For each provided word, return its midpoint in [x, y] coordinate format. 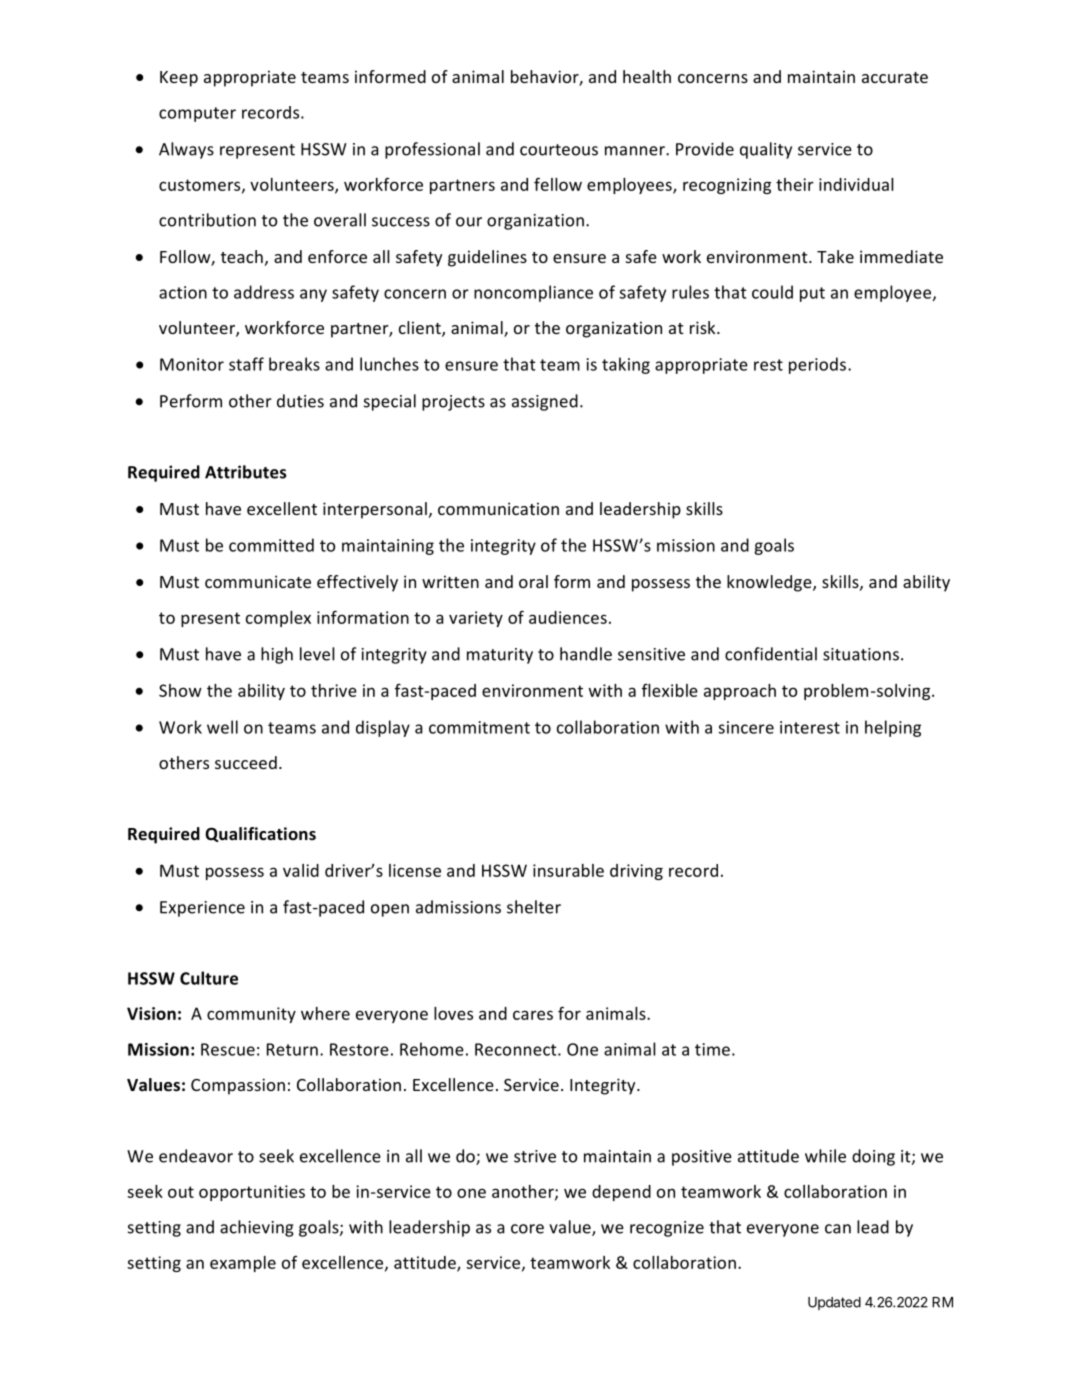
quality [766, 150]
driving [636, 872]
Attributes [246, 472]
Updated [834, 1303]
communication [498, 508]
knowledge [770, 583]
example [243, 1264]
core [527, 1229]
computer [197, 114]
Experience [202, 909]
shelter [534, 907]
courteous [559, 150]
